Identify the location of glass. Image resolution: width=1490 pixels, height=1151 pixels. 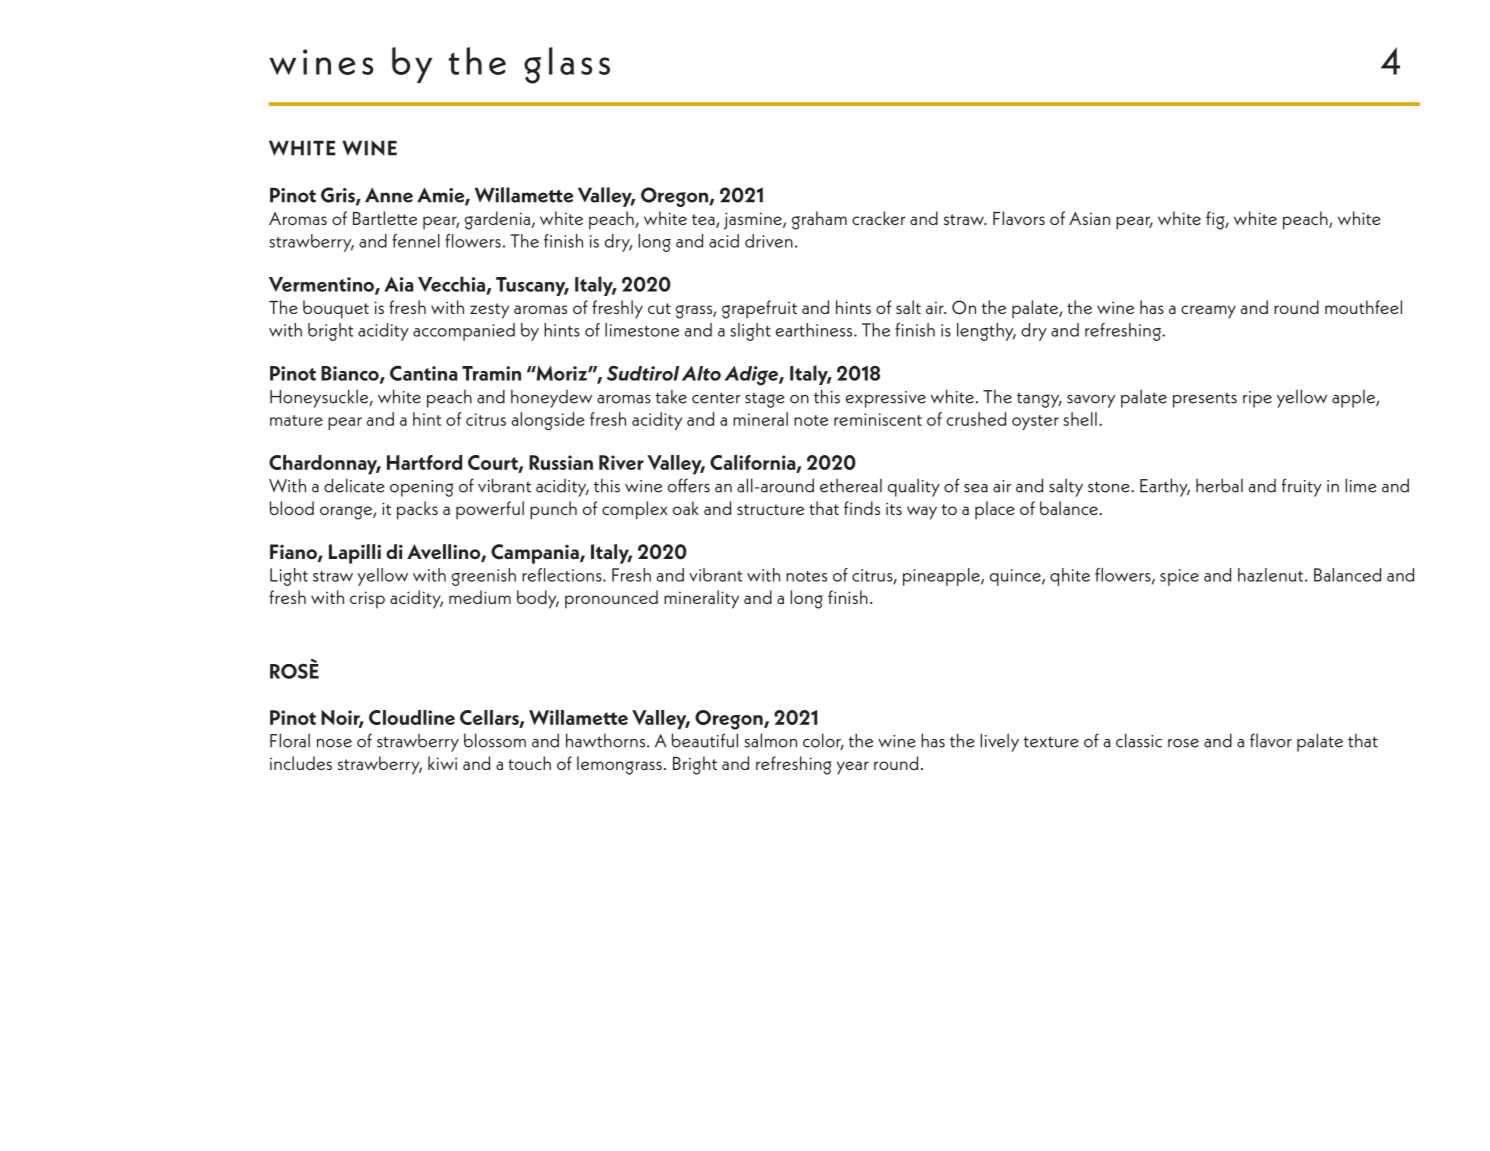
(567, 65).
